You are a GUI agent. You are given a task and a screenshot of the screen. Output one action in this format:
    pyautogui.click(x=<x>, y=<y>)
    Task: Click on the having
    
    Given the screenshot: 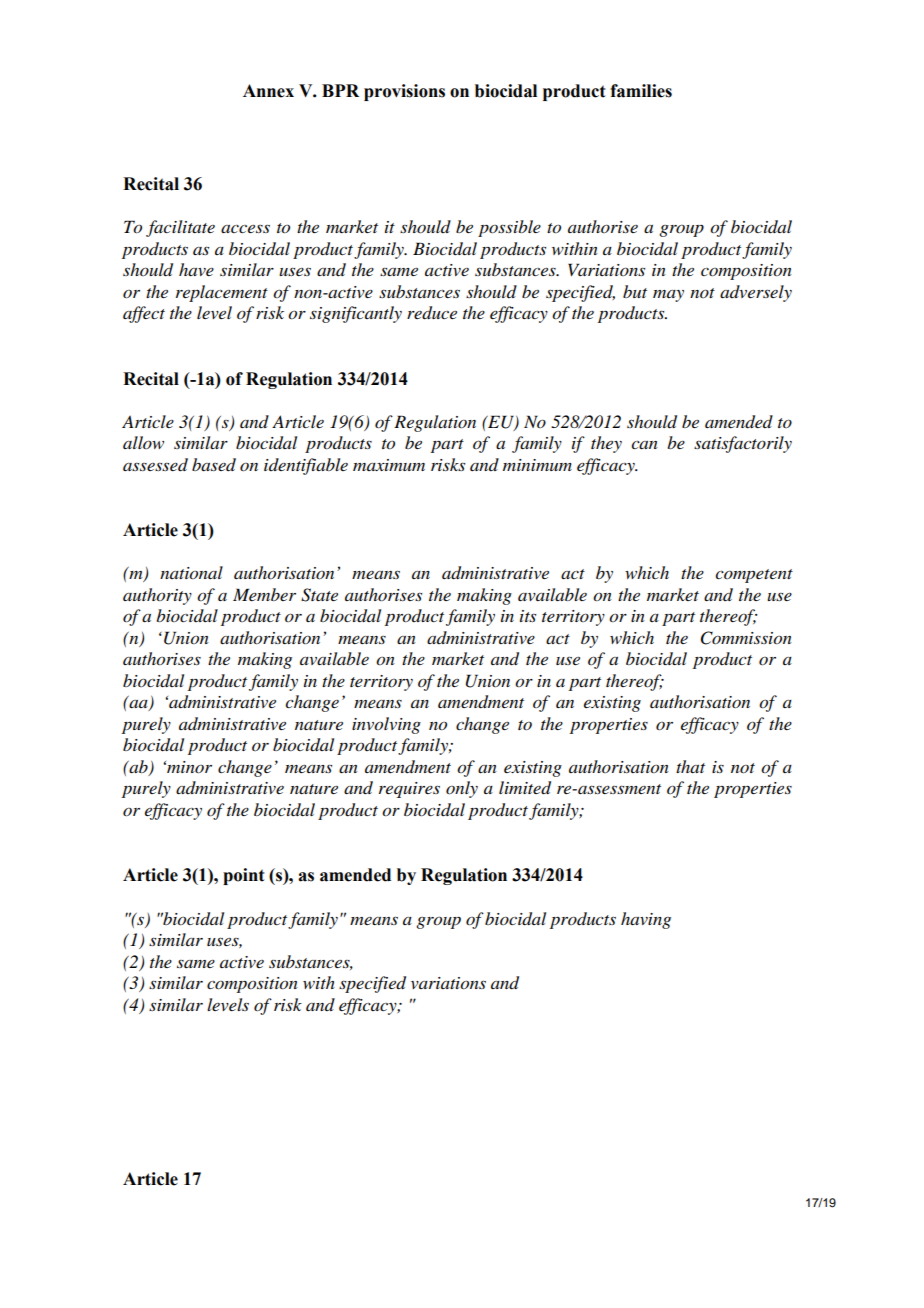 What is the action you would take?
    pyautogui.click(x=646, y=920)
